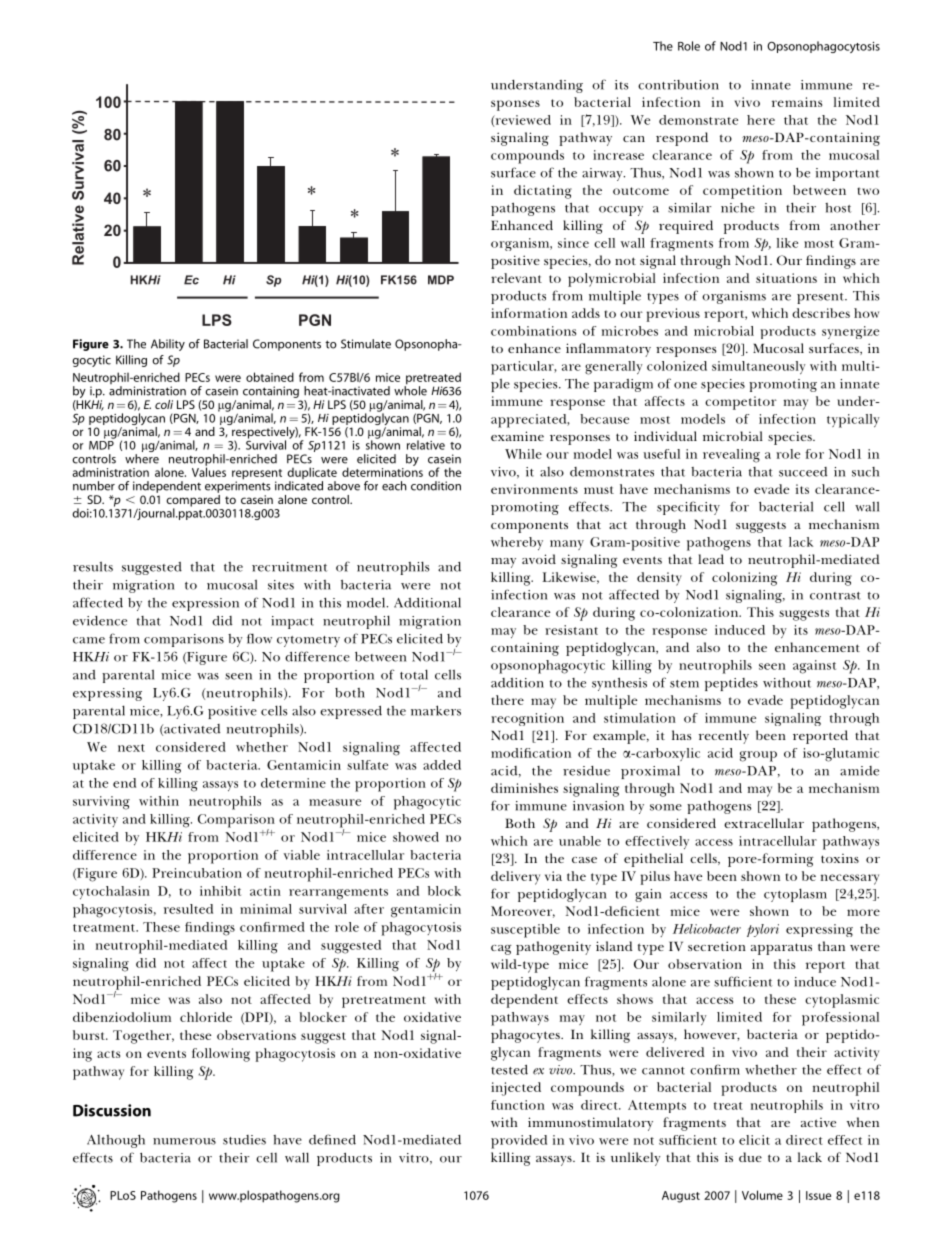 This screenshot has width=952, height=1256. Describe the element at coordinates (543, 192) in the screenshot. I see `dictating` at that location.
